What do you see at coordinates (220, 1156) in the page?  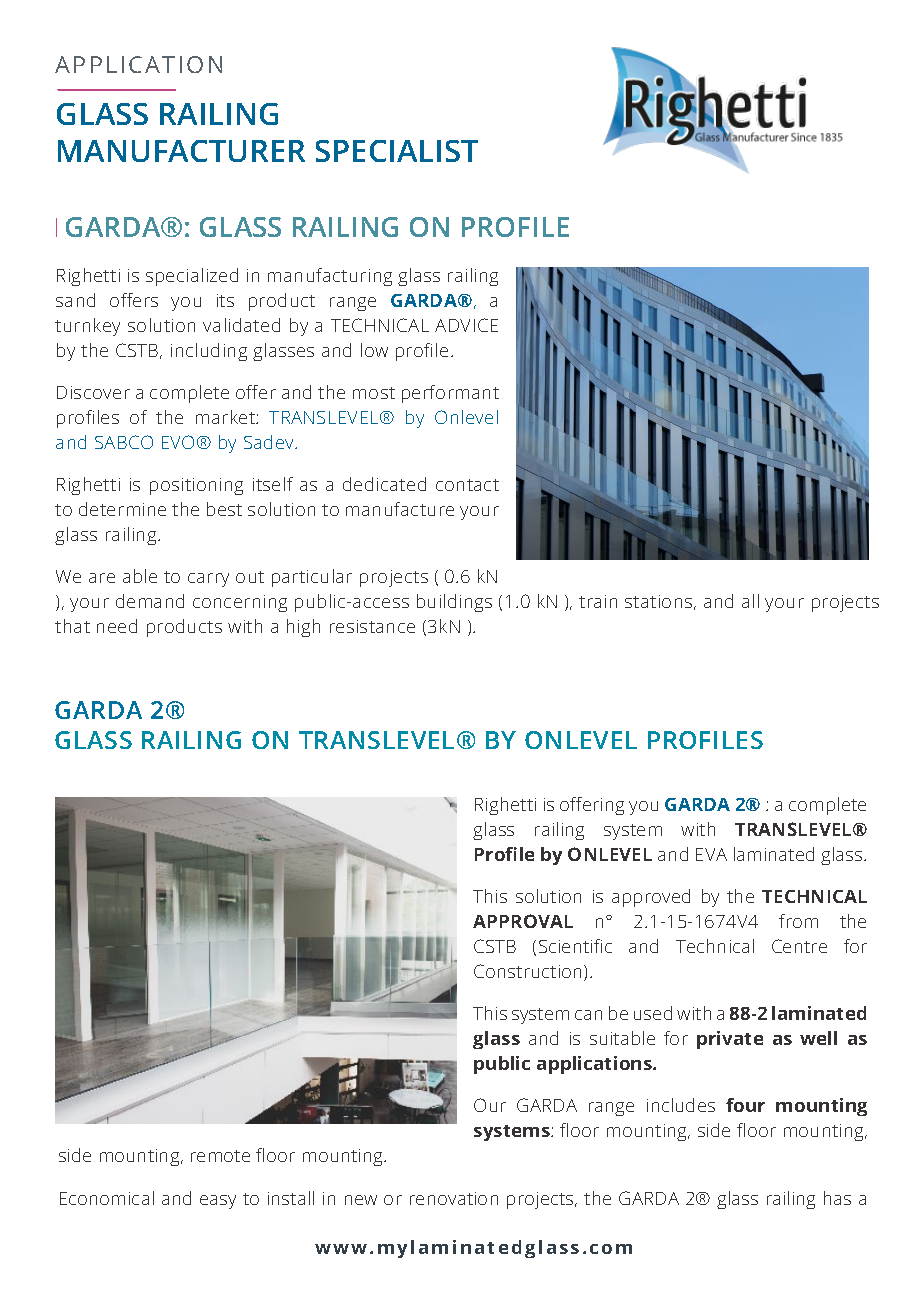 I see `remote` at bounding box center [220, 1156].
